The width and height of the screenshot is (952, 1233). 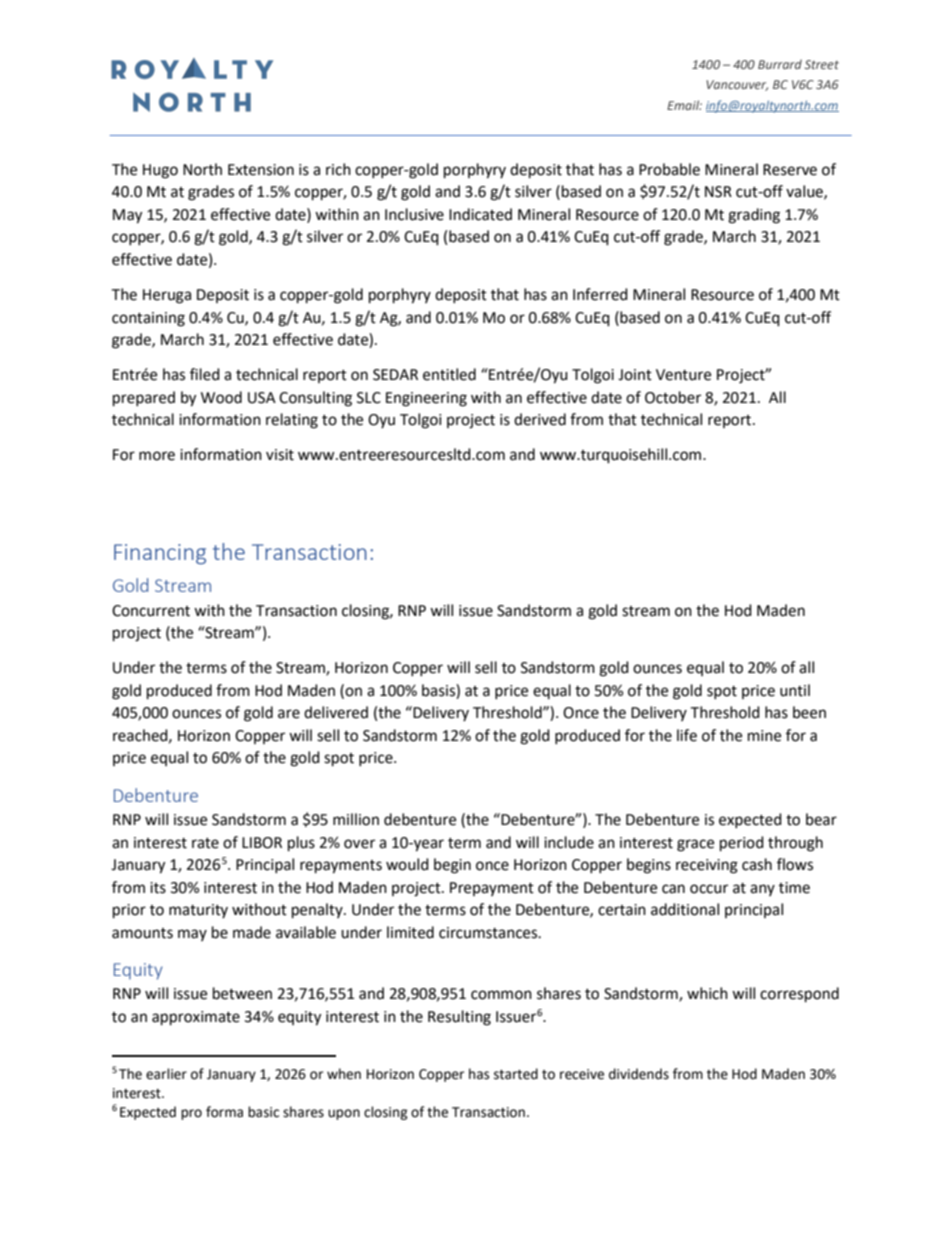 I want to click on million, so click(x=356, y=819).
